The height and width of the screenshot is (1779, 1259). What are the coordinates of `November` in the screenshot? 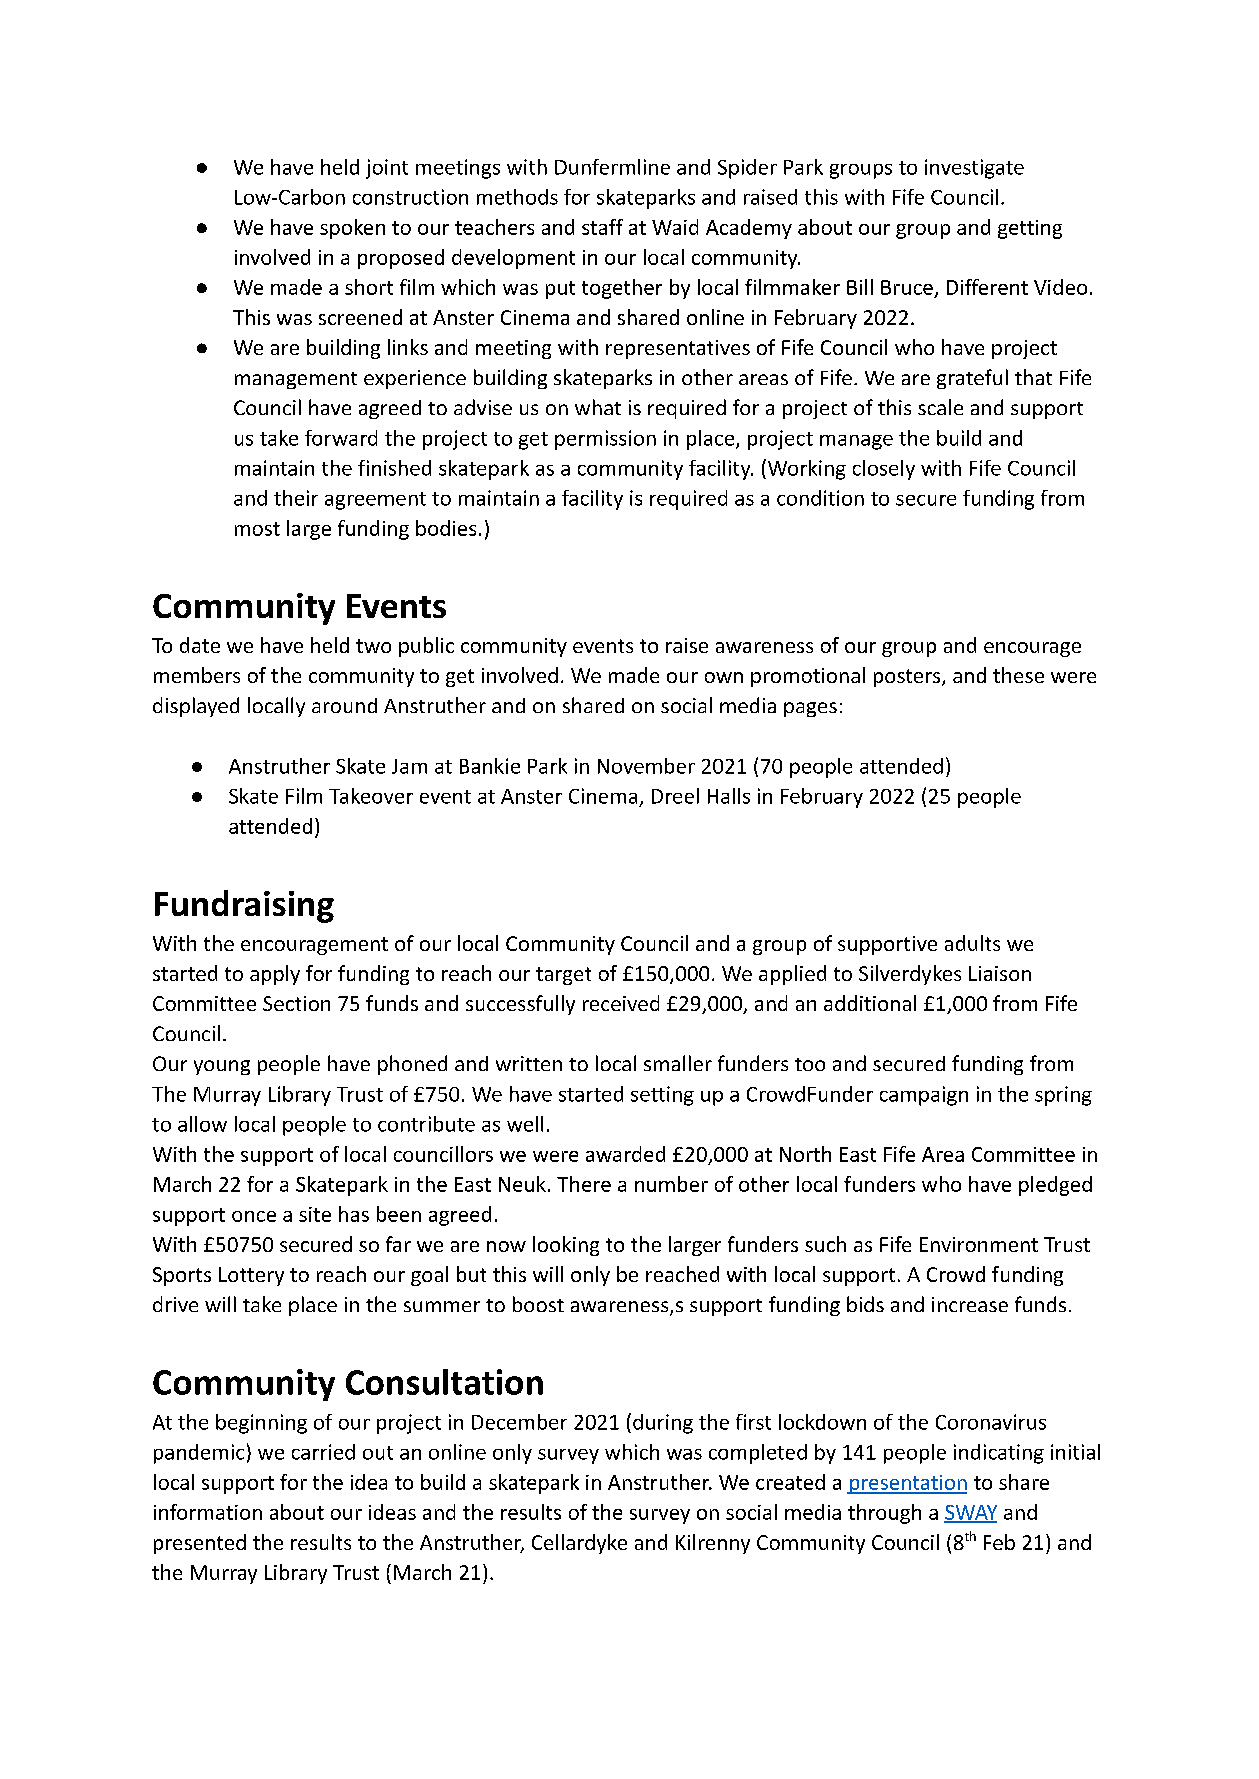 It's located at (646, 766).
